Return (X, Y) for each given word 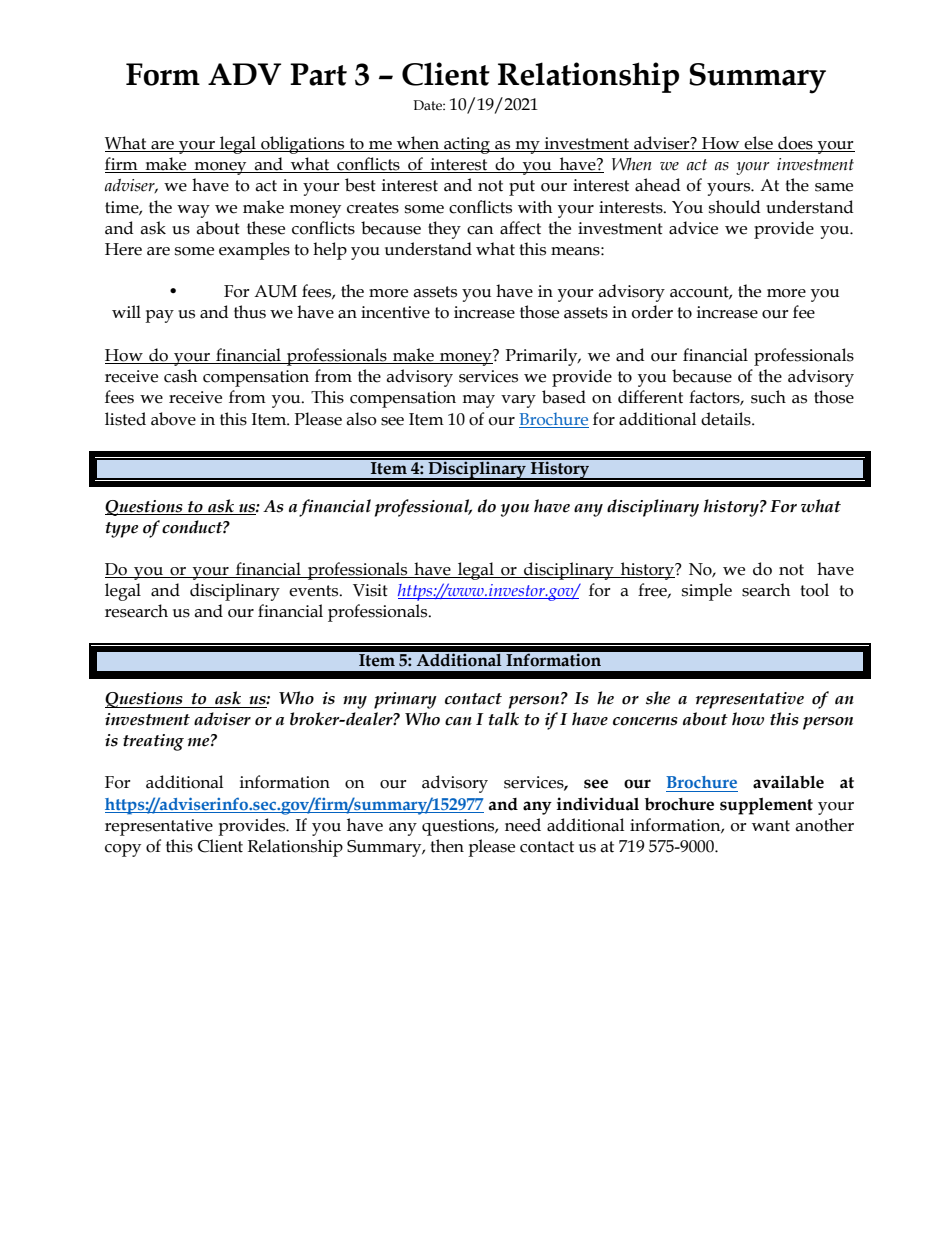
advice (693, 228)
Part (318, 74)
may (478, 401)
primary (405, 700)
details (727, 419)
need (523, 825)
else (758, 143)
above (173, 419)
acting (467, 145)
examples (254, 251)
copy (123, 850)
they (444, 230)
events (315, 591)
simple (707, 592)
